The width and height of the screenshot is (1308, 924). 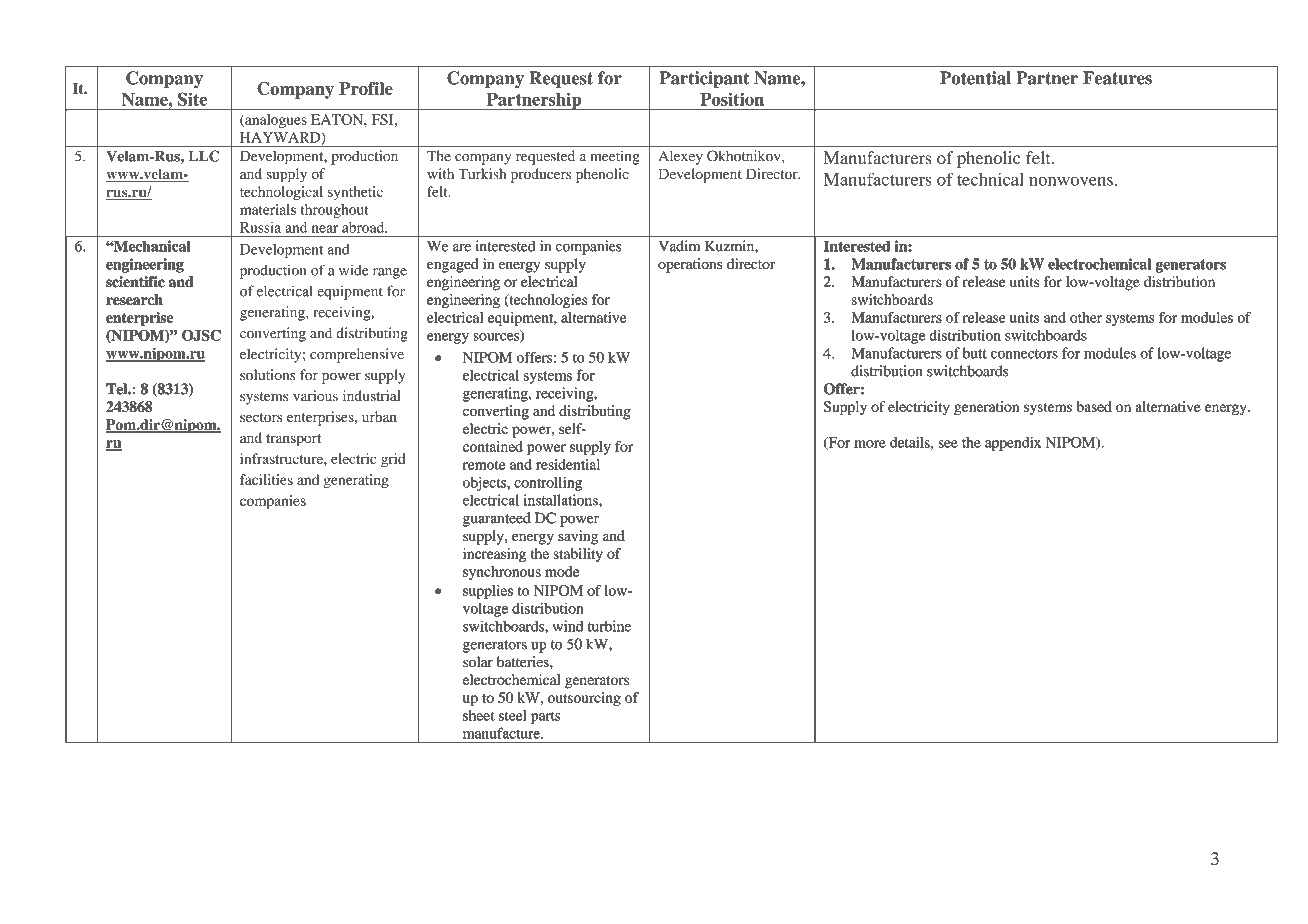 What do you see at coordinates (704, 79) in the screenshot?
I see `Participant` at bounding box center [704, 79].
